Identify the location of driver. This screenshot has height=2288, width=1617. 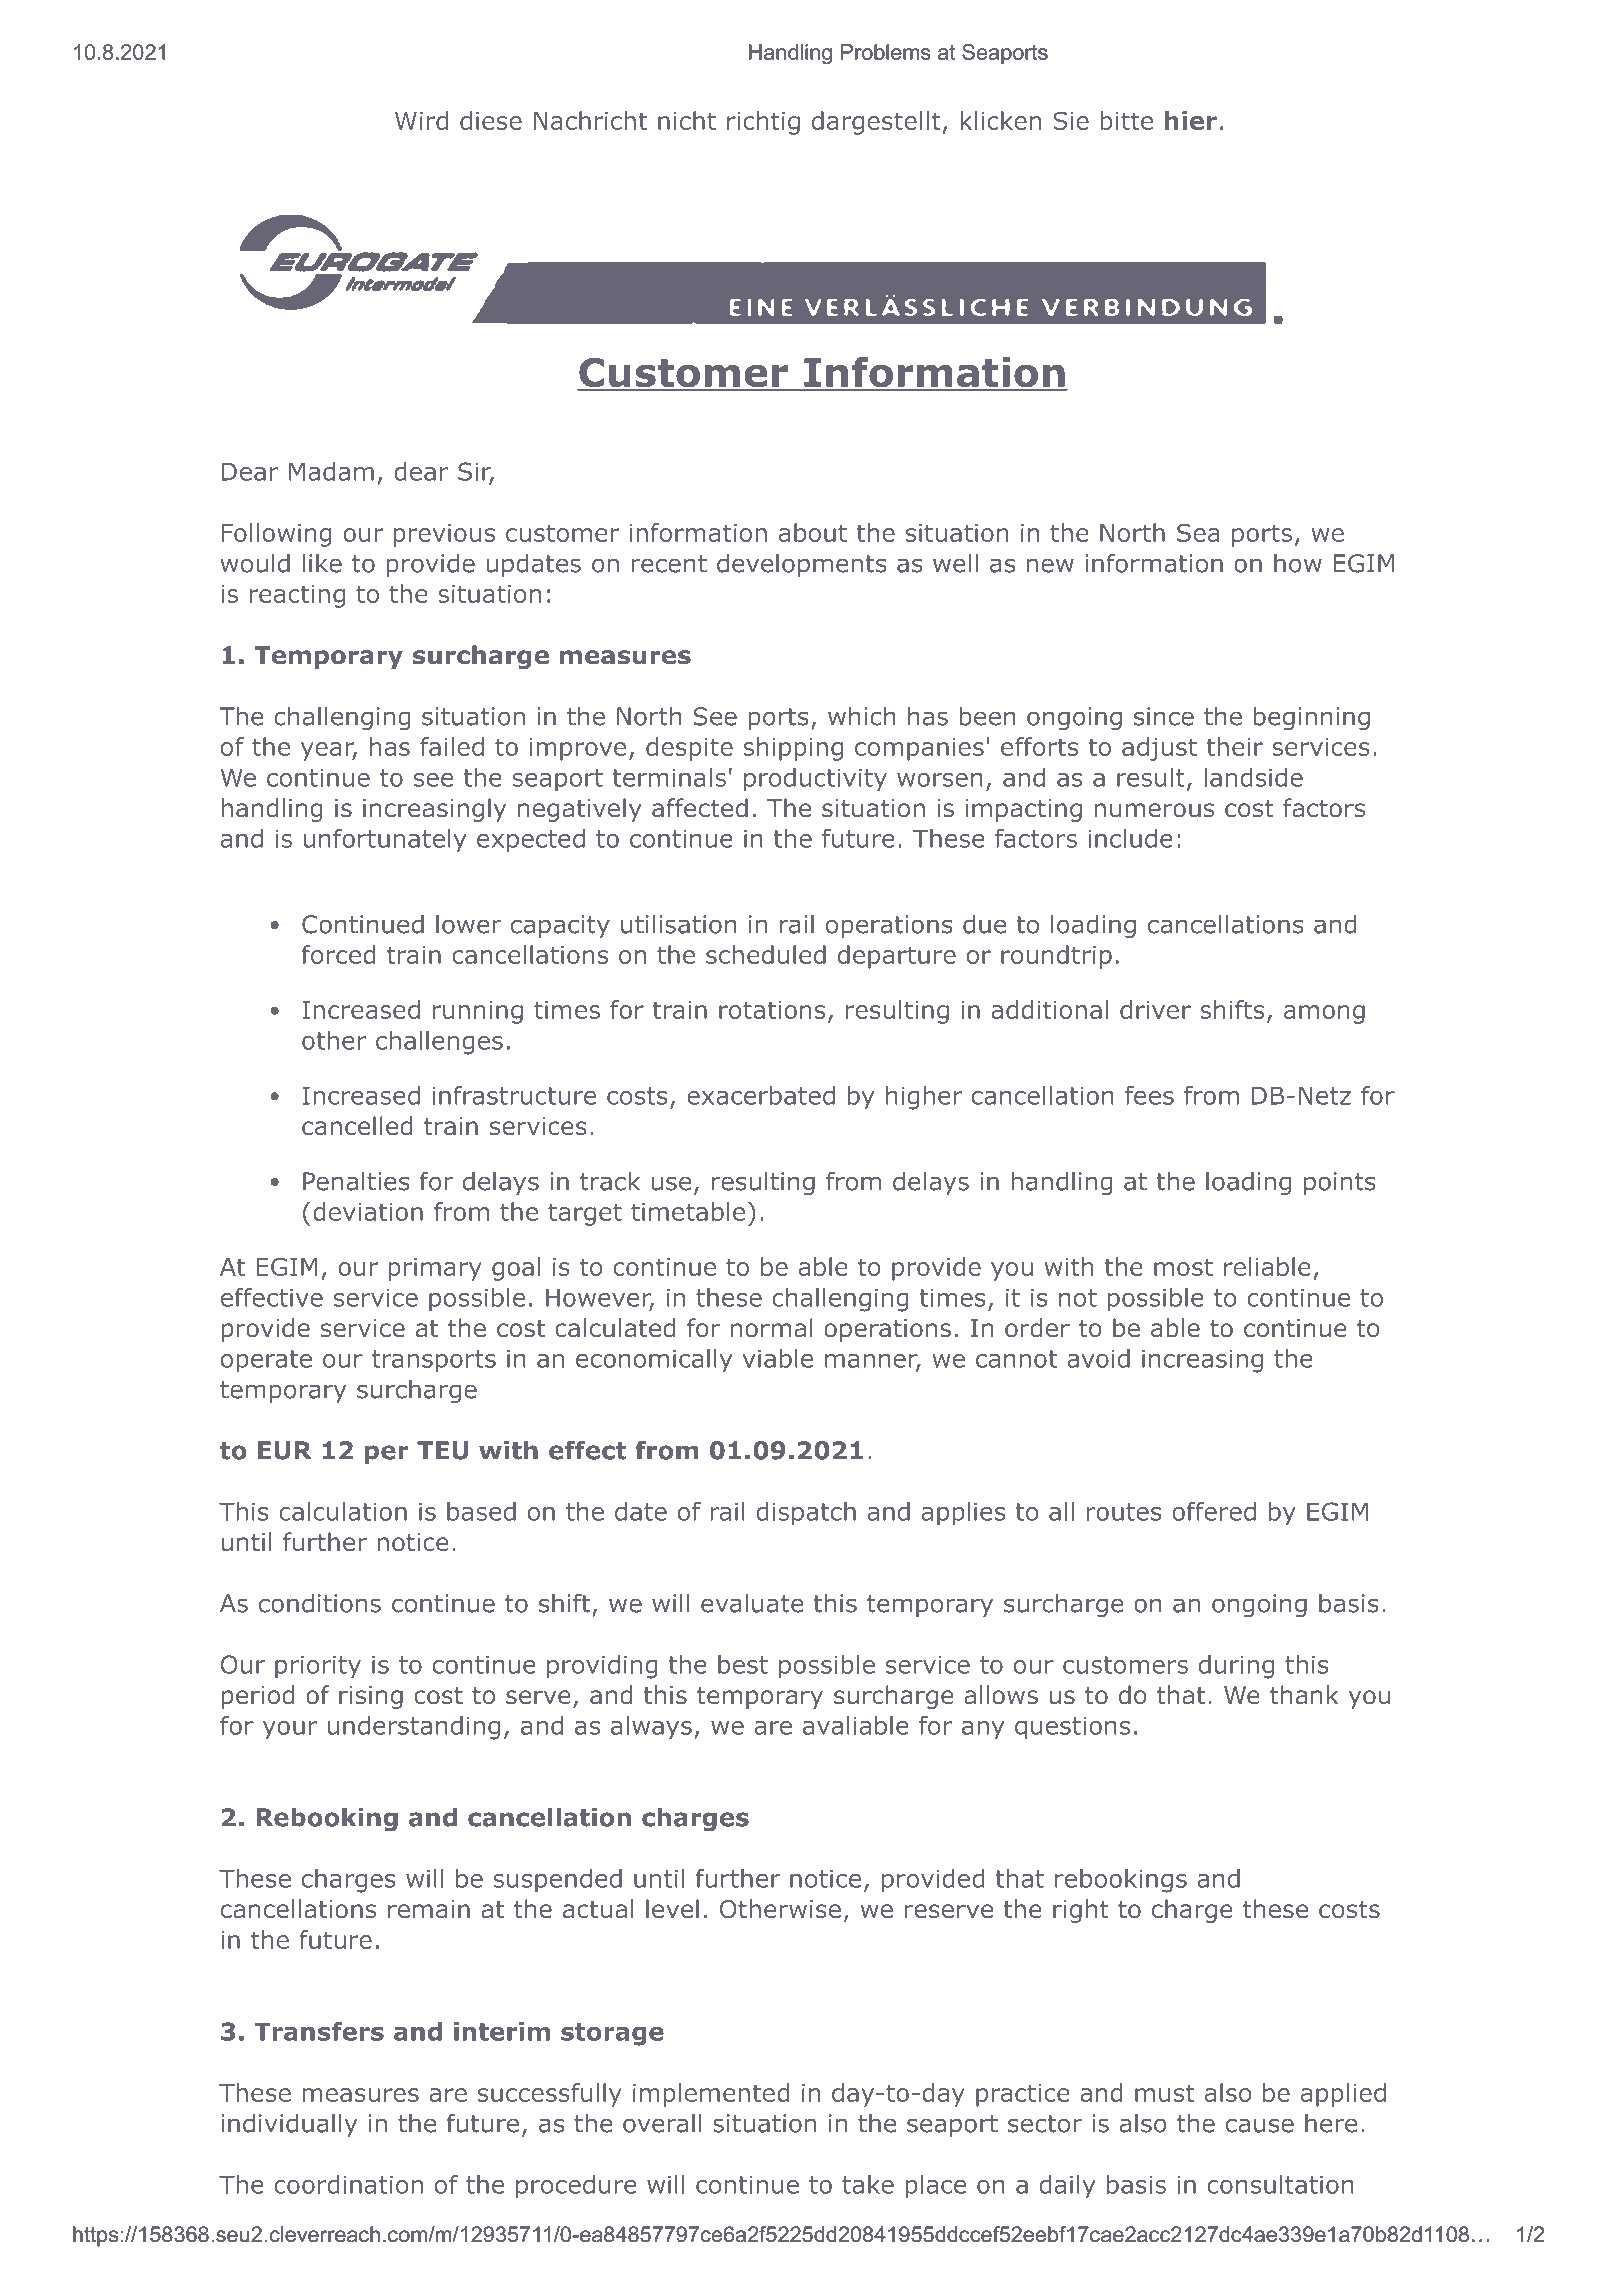
(1155, 1009).
